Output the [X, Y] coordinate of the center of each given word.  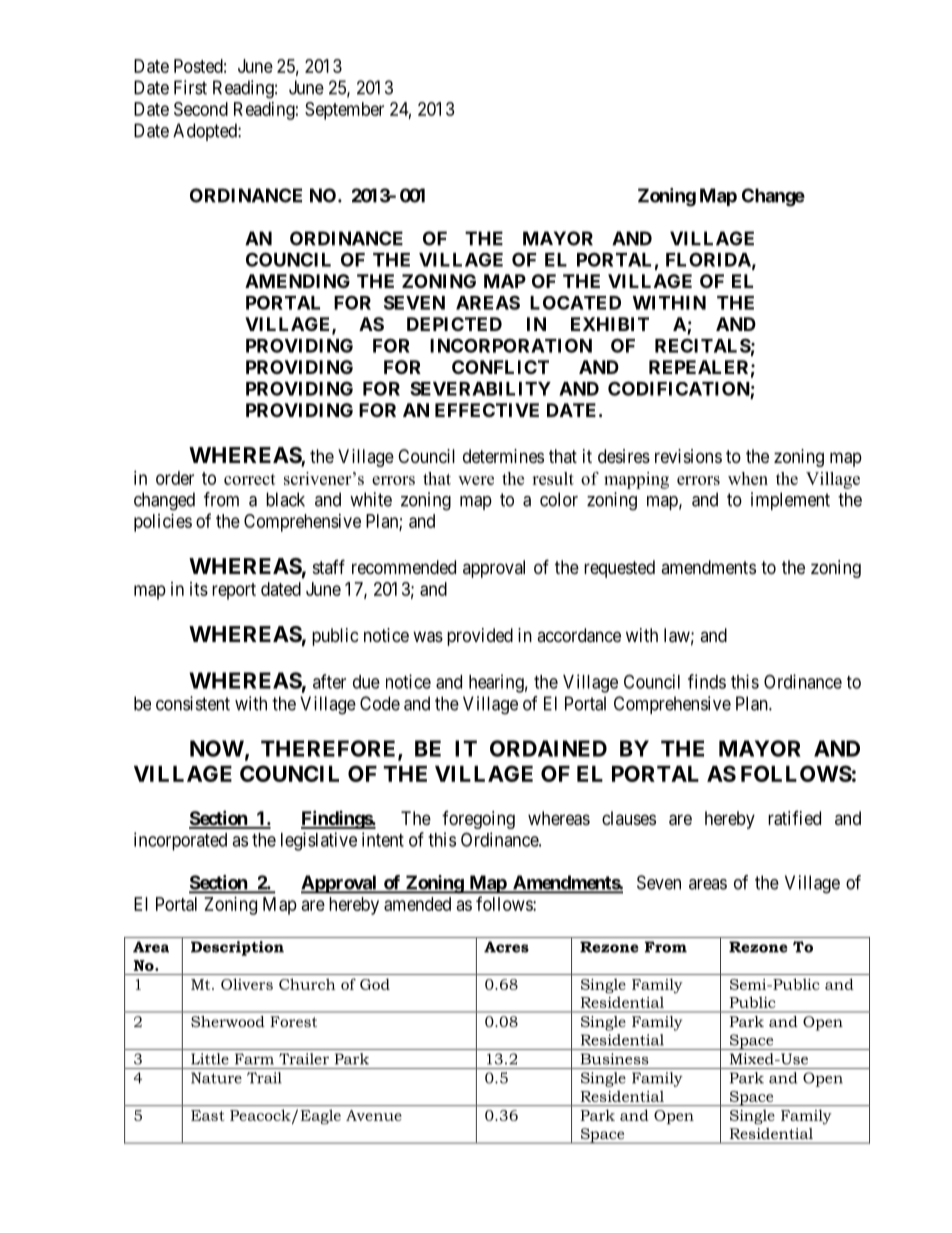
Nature [216, 1078]
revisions [688, 456]
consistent [193, 703]
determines [503, 456]
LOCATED [575, 303]
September [344, 111]
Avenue [374, 1115]
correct [250, 479]
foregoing [478, 820]
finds [707, 681]
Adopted [206, 132]
